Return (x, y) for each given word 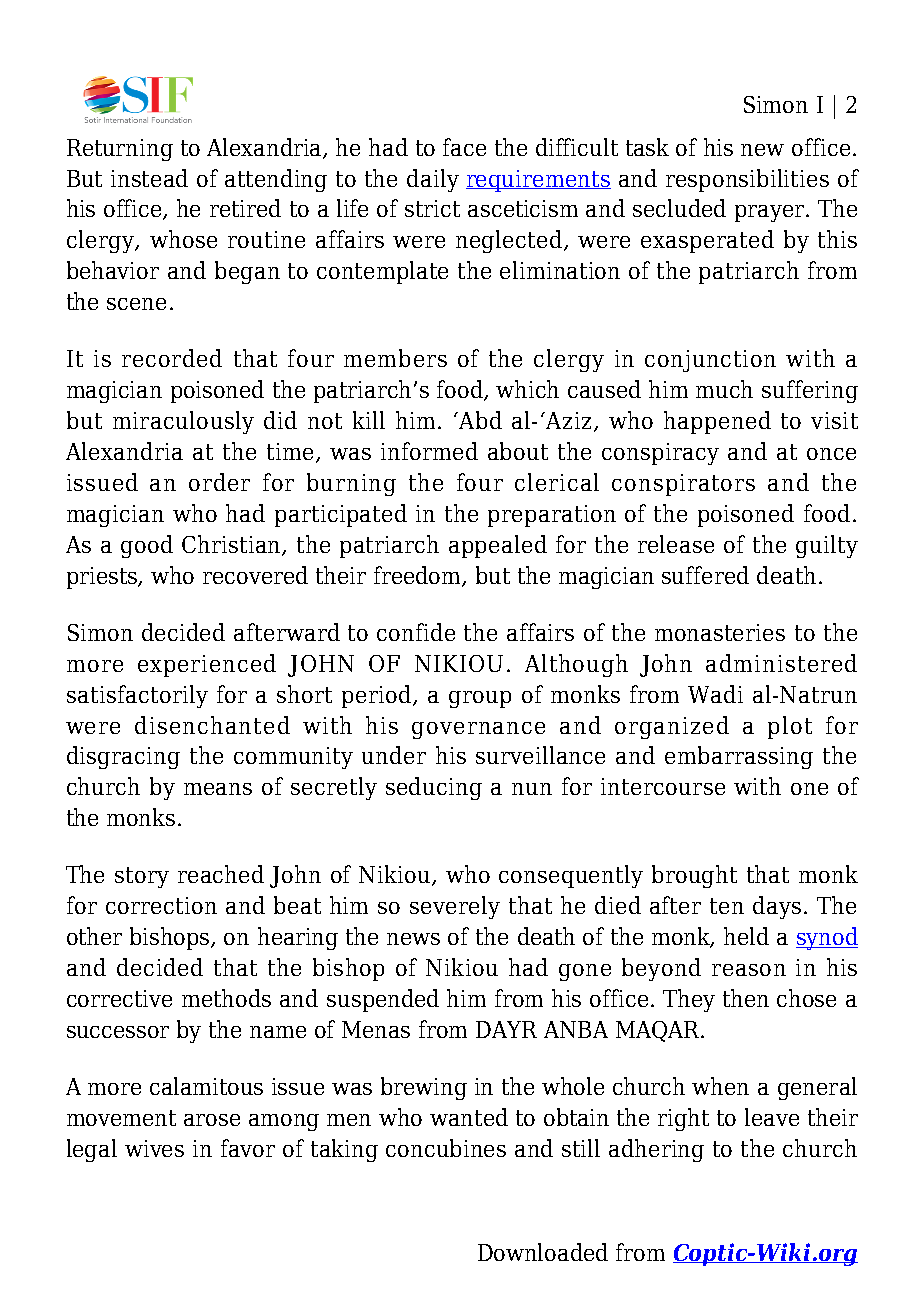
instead (149, 178)
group (480, 699)
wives (154, 1148)
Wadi (715, 694)
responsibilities (747, 180)
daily (433, 180)
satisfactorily (137, 696)
